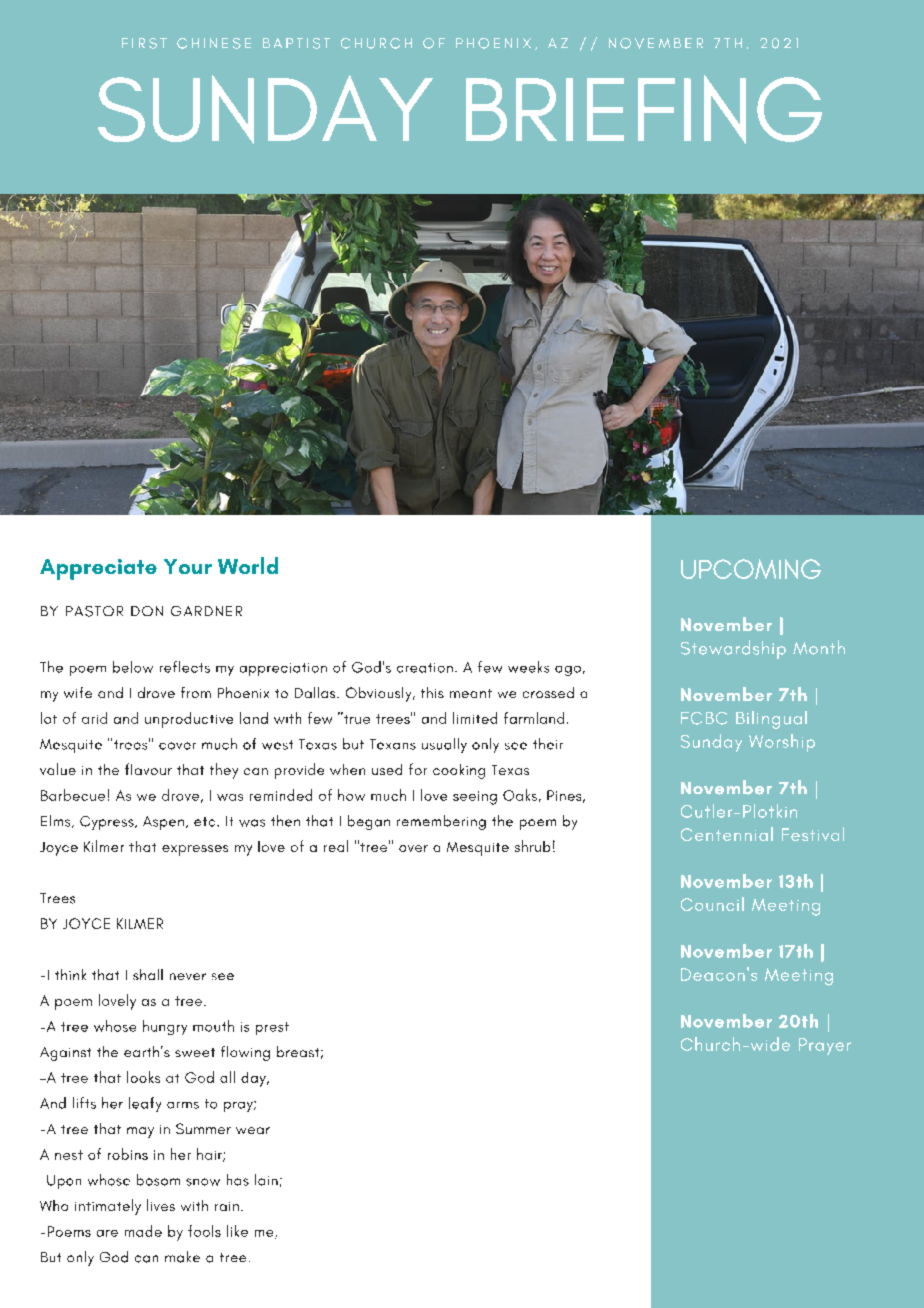 Image resolution: width=924 pixels, height=1308 pixels. What do you see at coordinates (143, 1231) in the screenshot?
I see `made` at bounding box center [143, 1231].
